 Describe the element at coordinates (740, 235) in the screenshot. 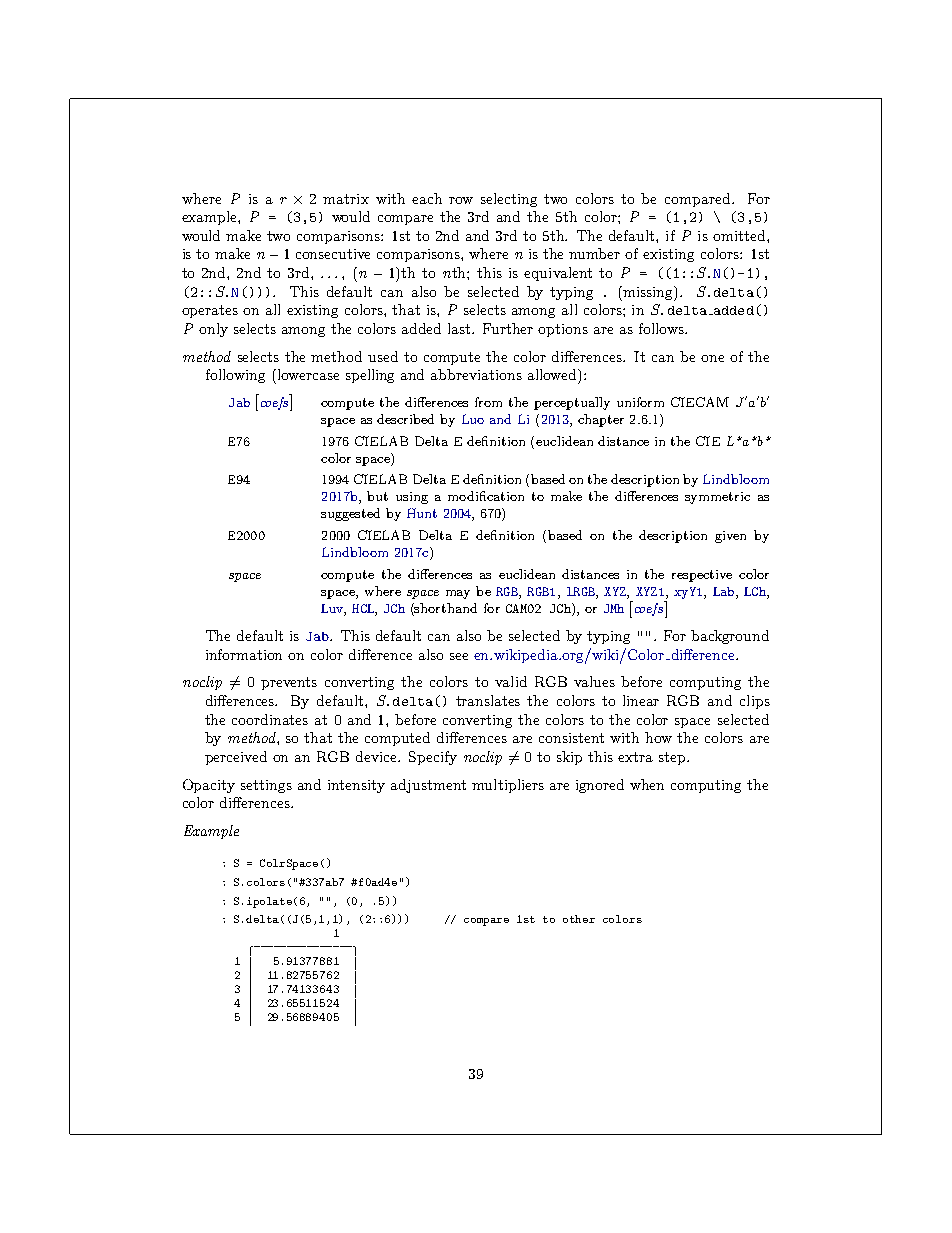

I see `omitted` at that location.
